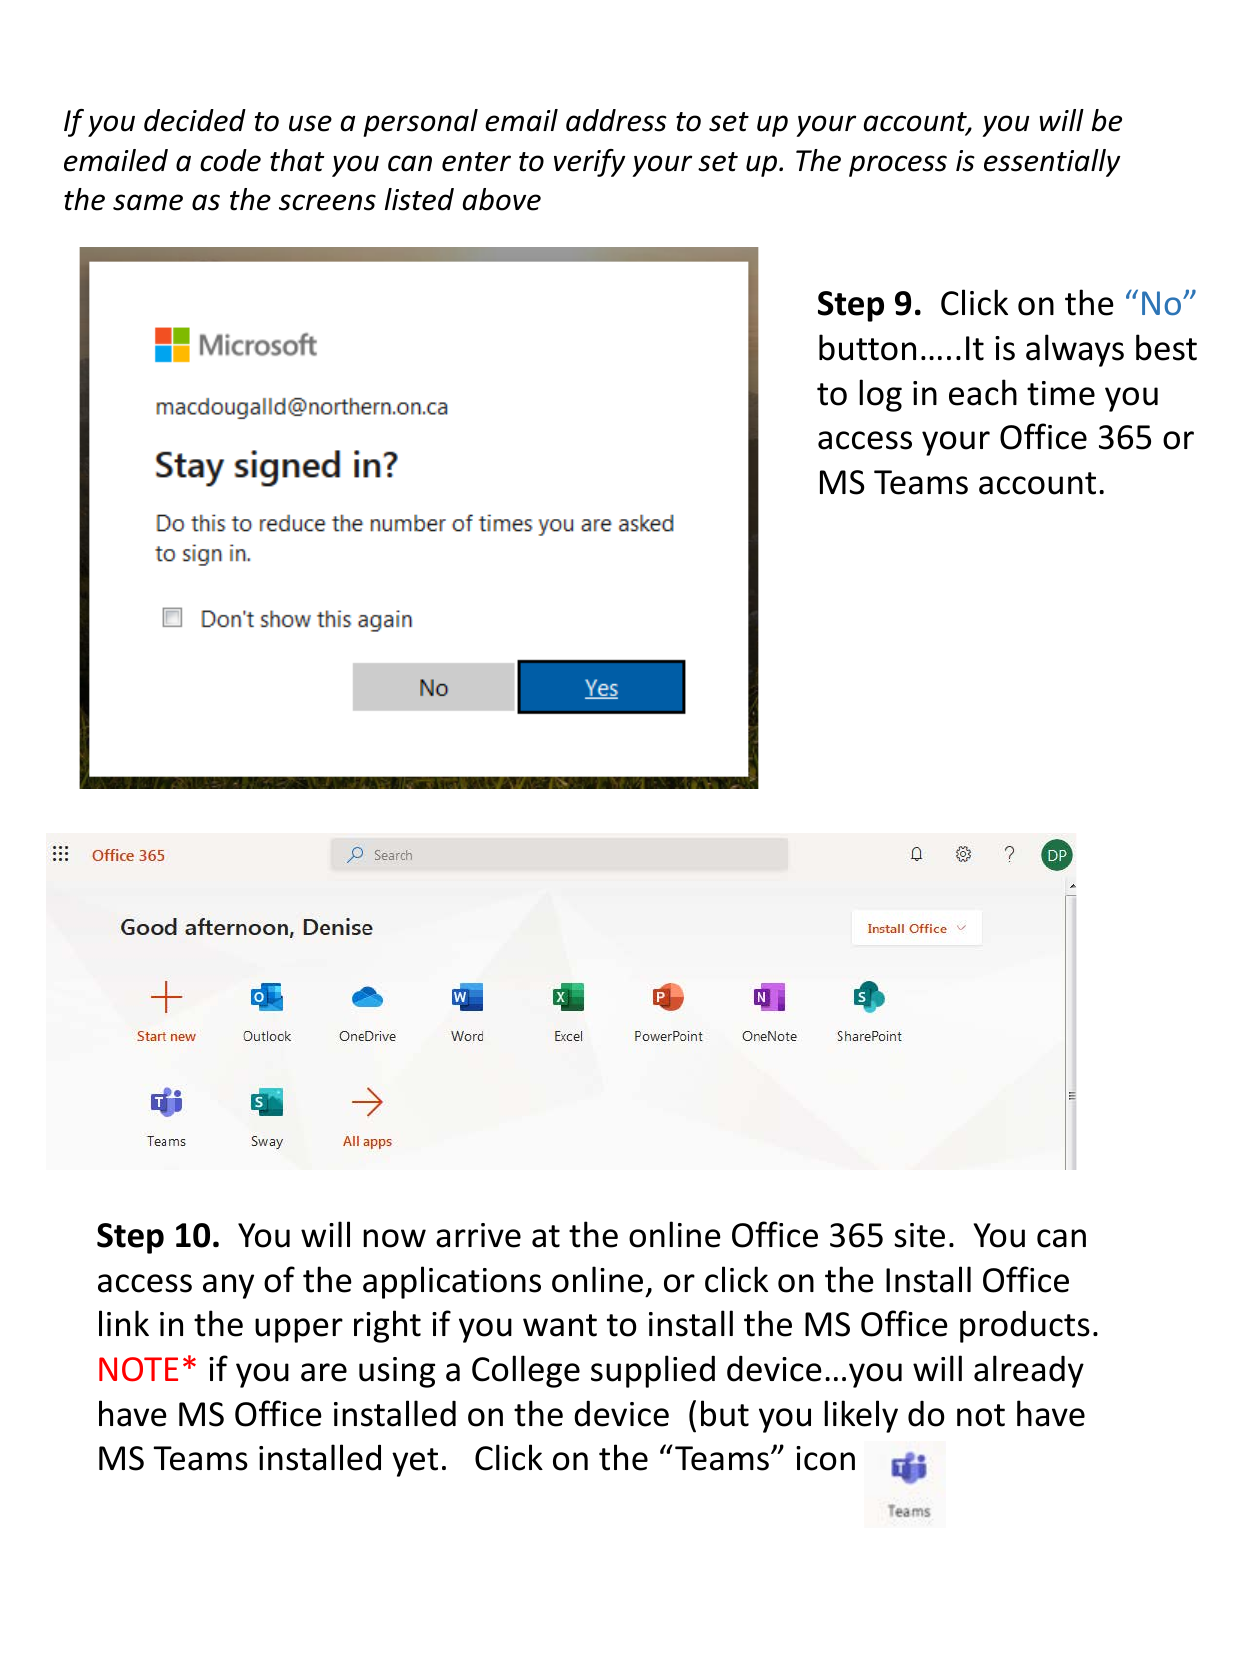 The image size is (1254, 1672). Describe the element at coordinates (1052, 163) in the screenshot. I see `essentially` at that location.
